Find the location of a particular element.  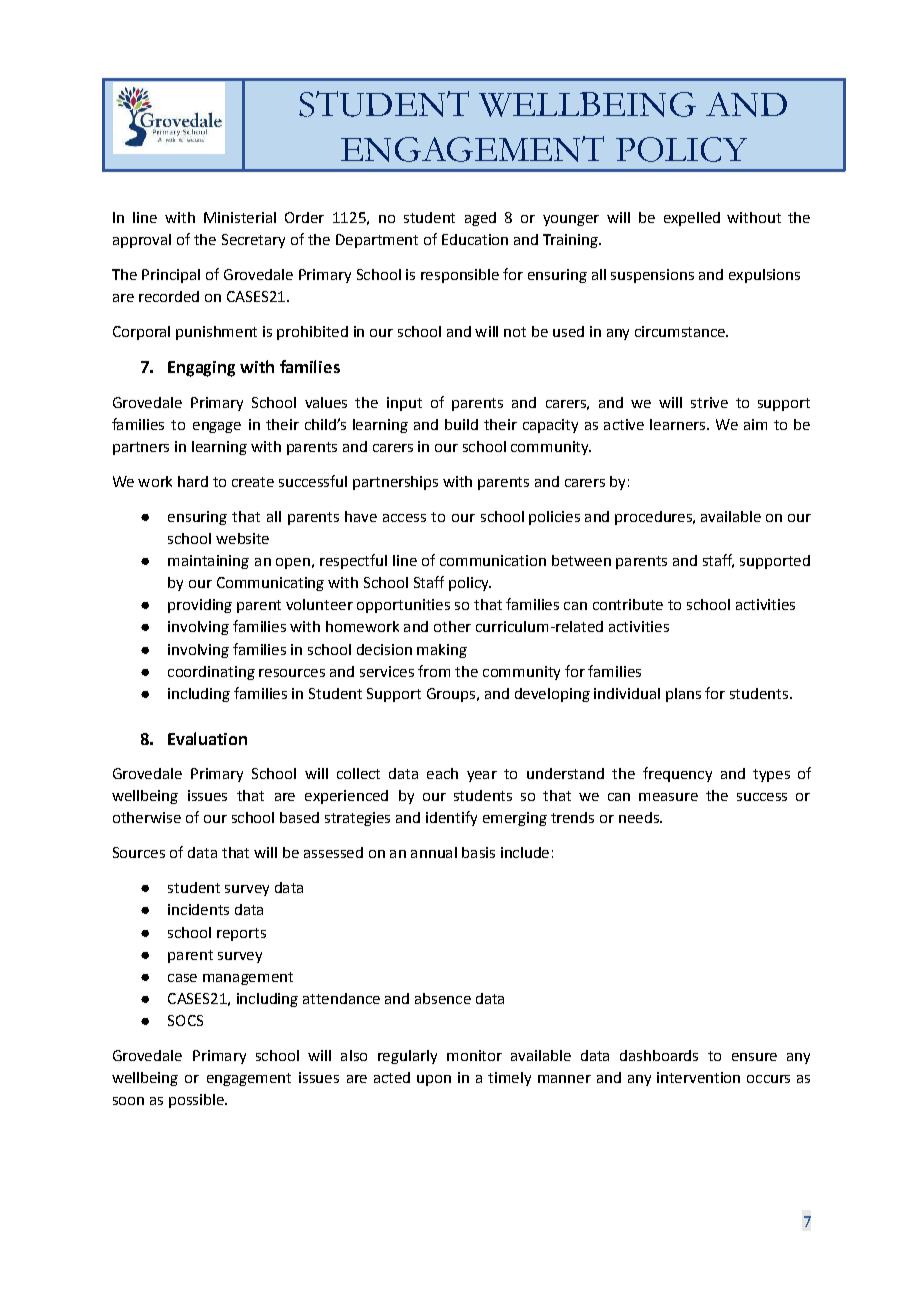

between is located at coordinates (581, 560).
